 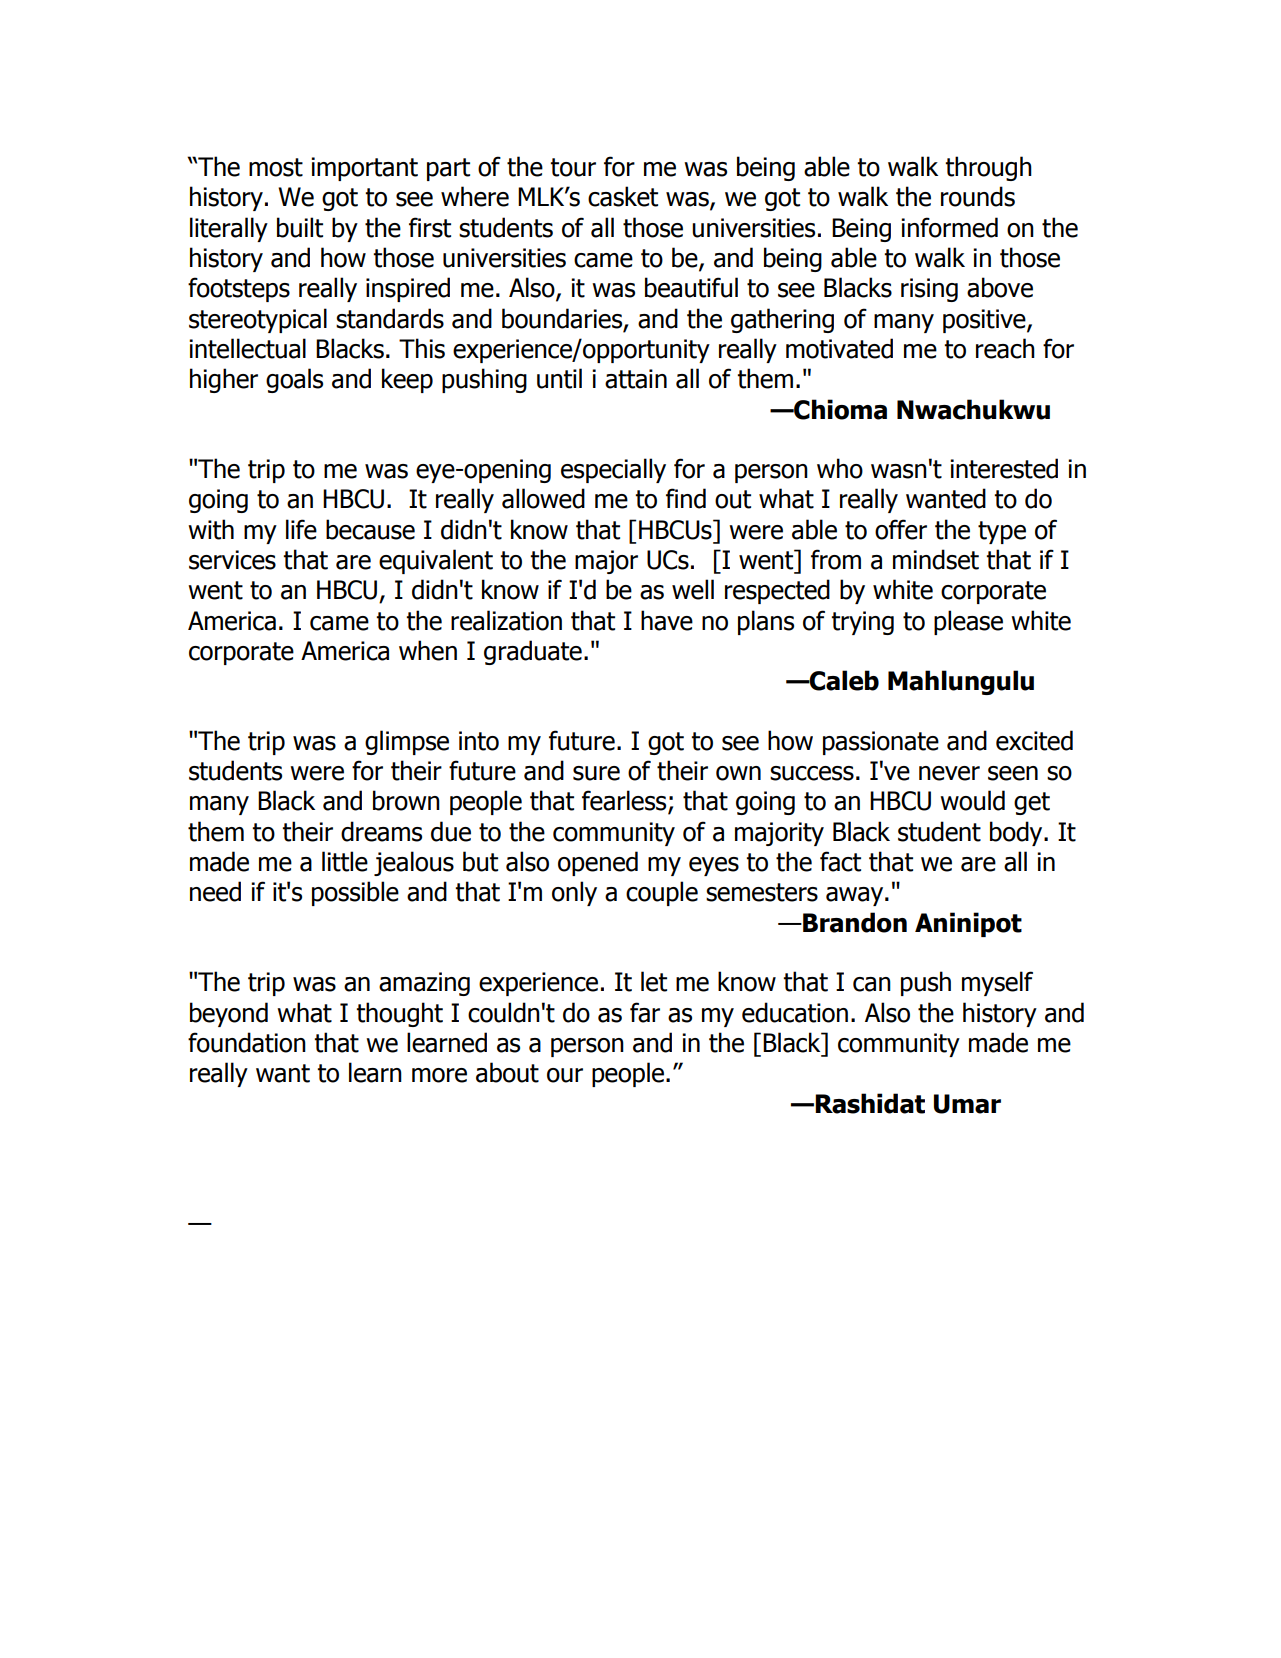 I want to click on built, so click(x=300, y=227).
